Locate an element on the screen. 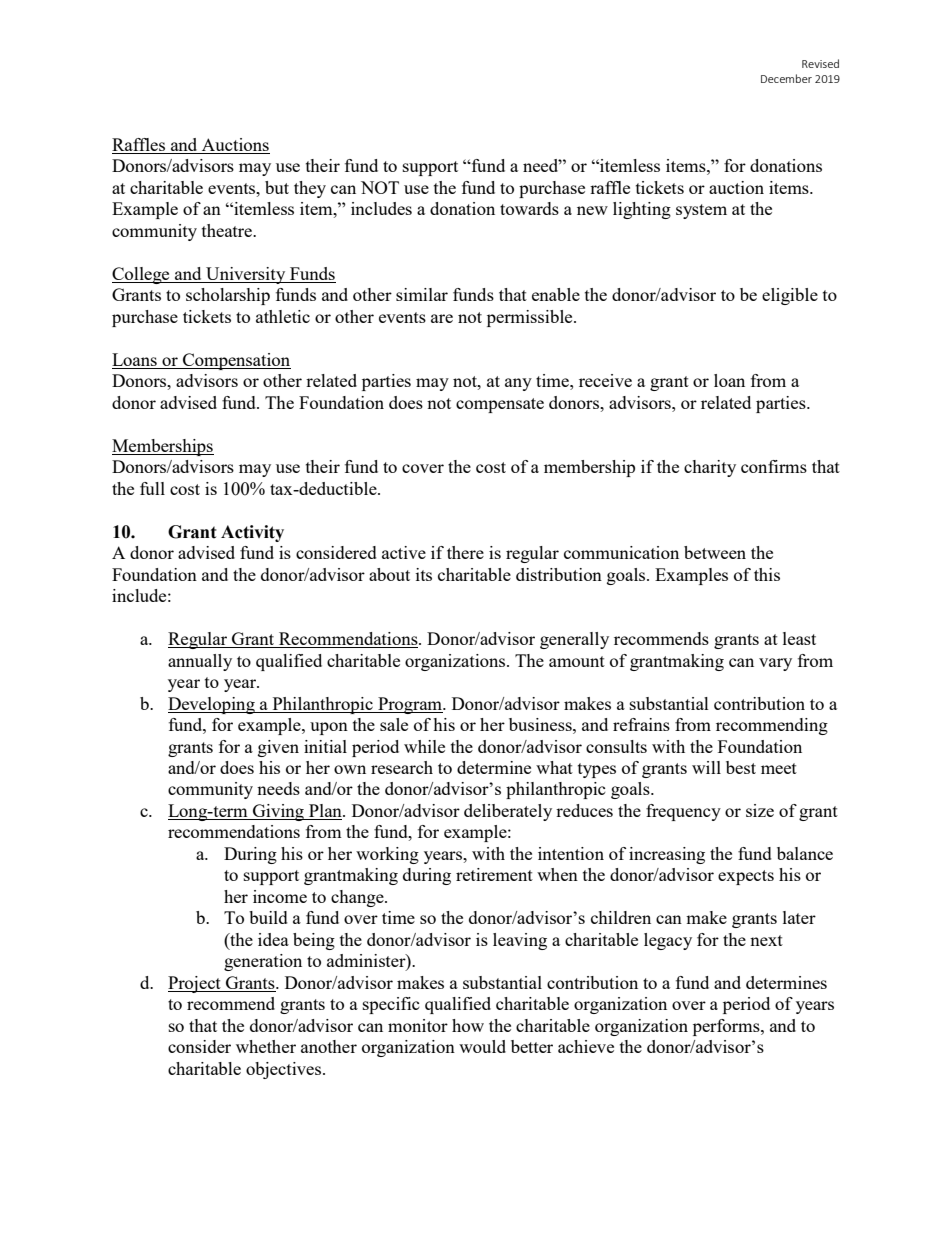  there is located at coordinates (465, 552).
